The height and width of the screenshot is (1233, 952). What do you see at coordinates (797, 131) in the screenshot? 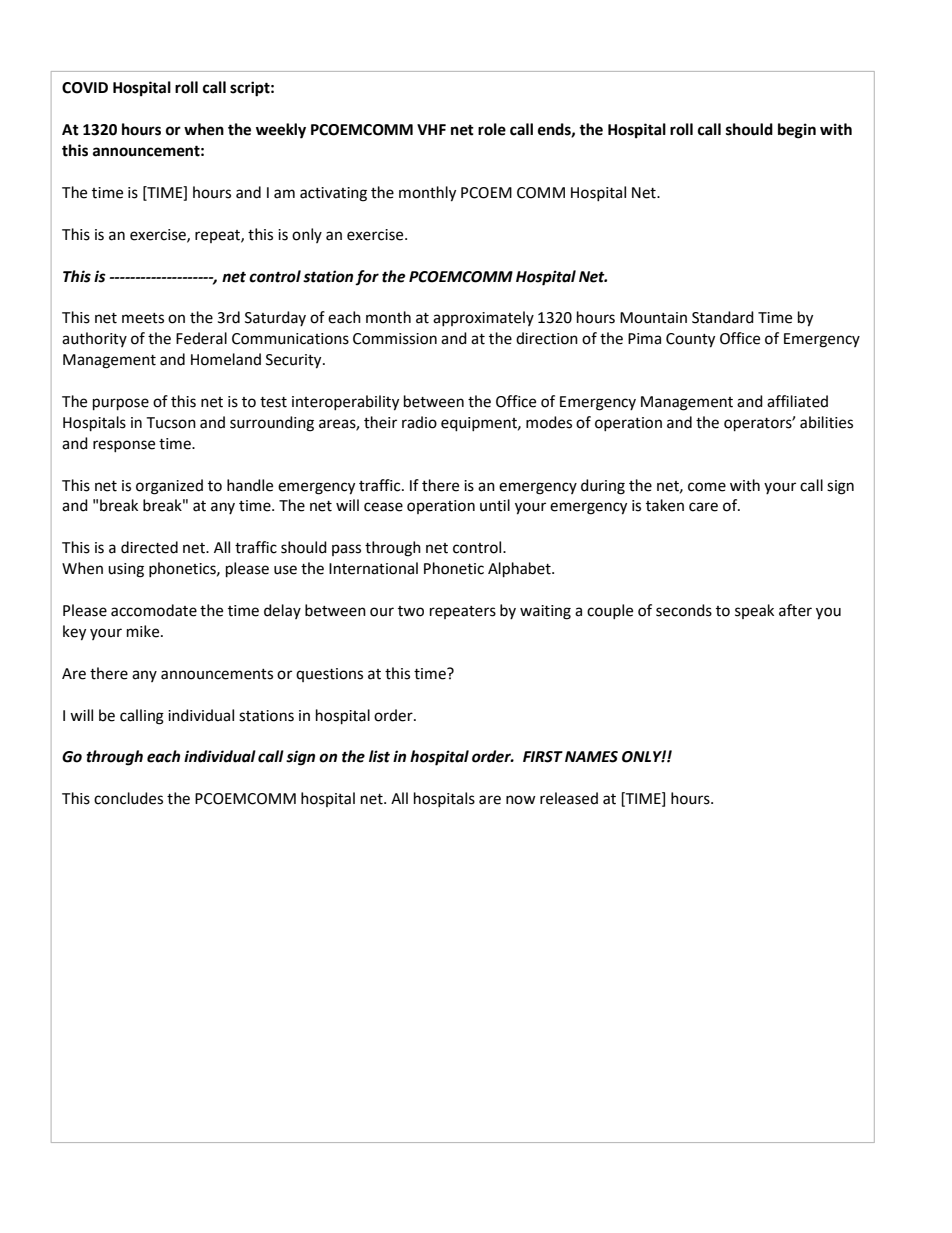
I see `begin` at bounding box center [797, 131].
